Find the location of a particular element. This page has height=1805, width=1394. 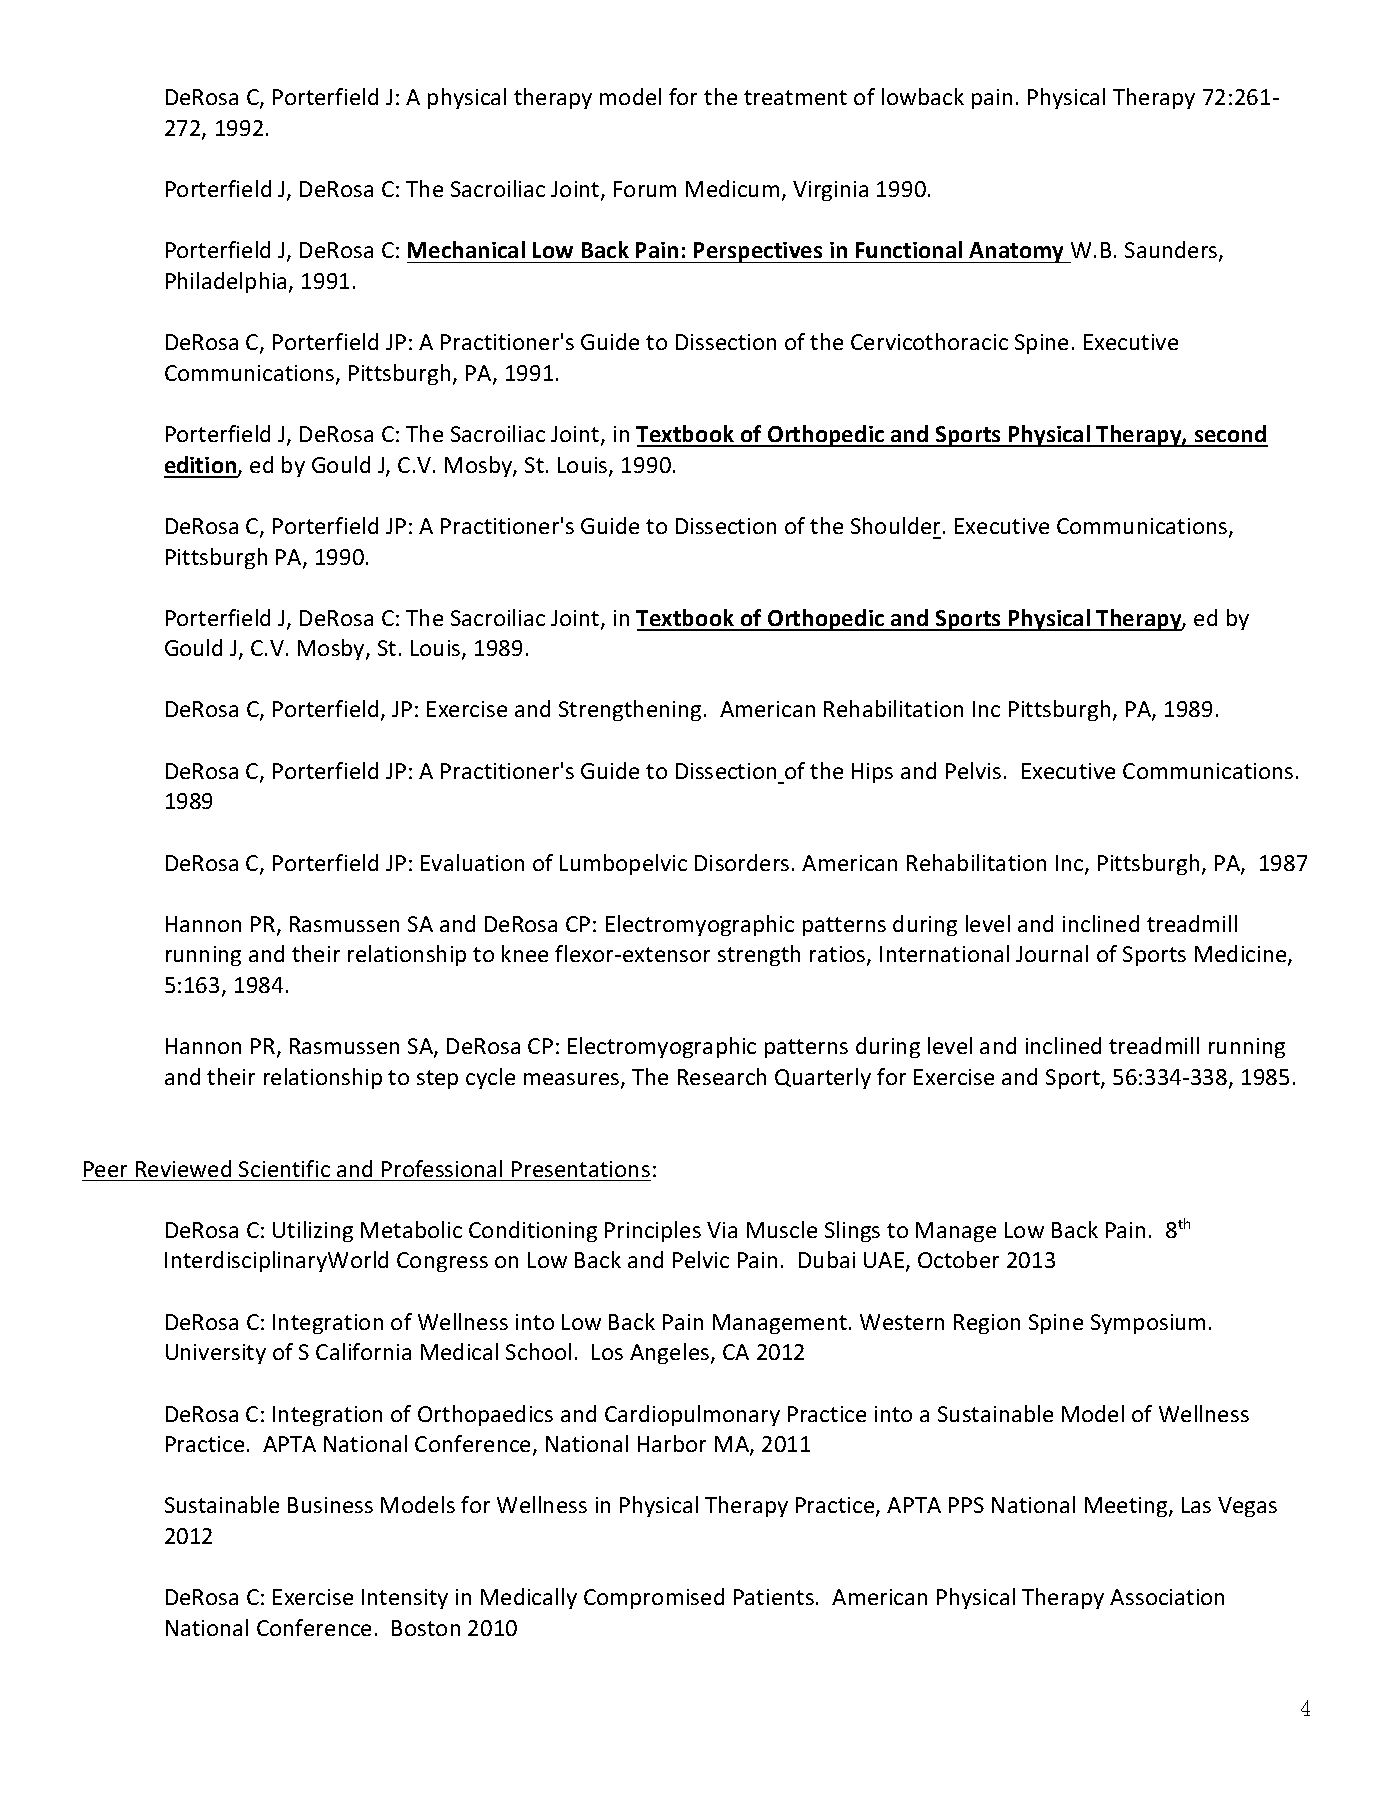

Philadelphia is located at coordinates (226, 282).
